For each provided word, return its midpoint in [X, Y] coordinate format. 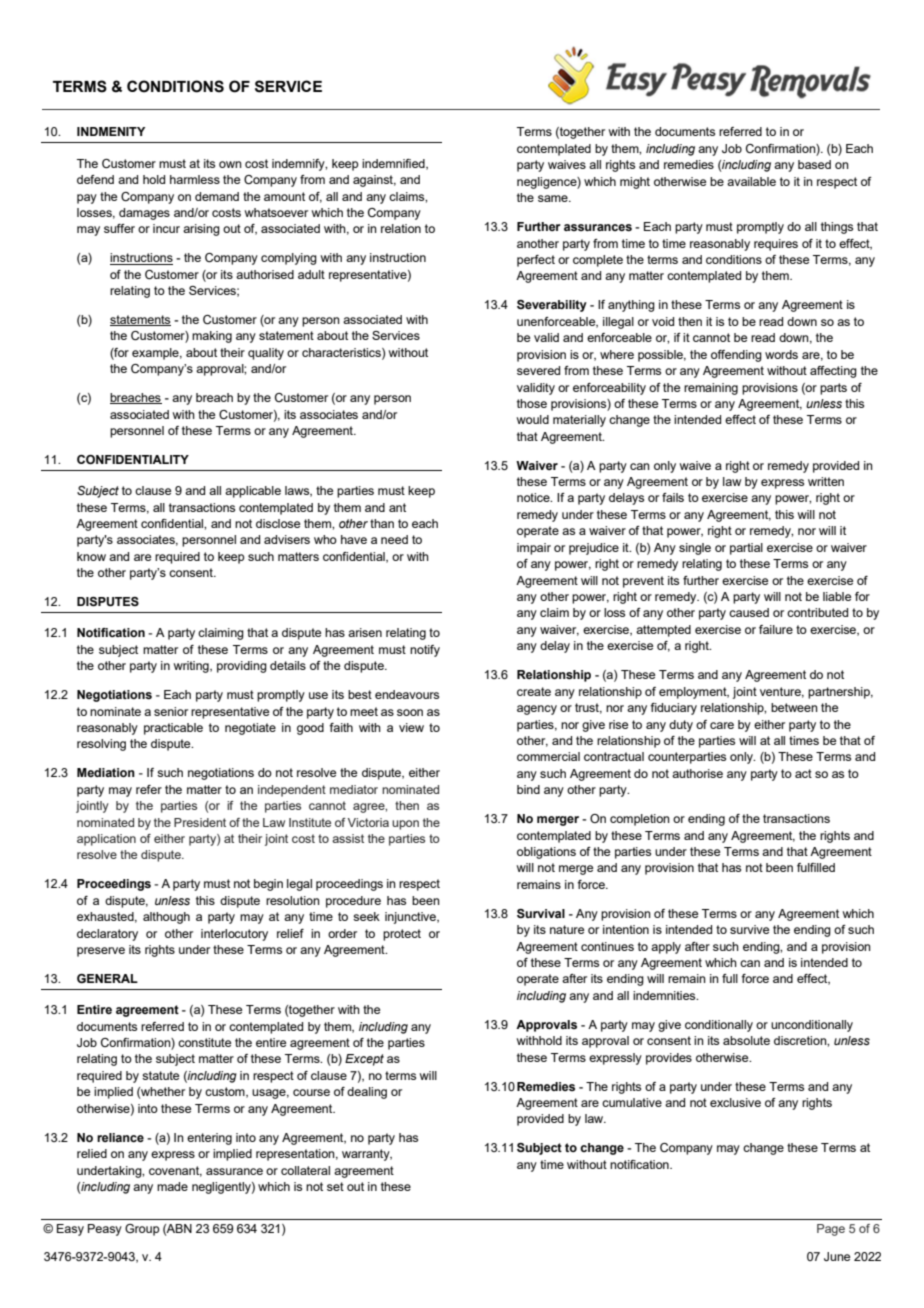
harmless [195, 179]
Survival [541, 913]
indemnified [394, 164]
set [335, 1186]
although [166, 918]
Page [831, 1230]
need [394, 539]
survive [749, 929]
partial [746, 549]
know [91, 556]
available [751, 181]
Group [142, 1230]
